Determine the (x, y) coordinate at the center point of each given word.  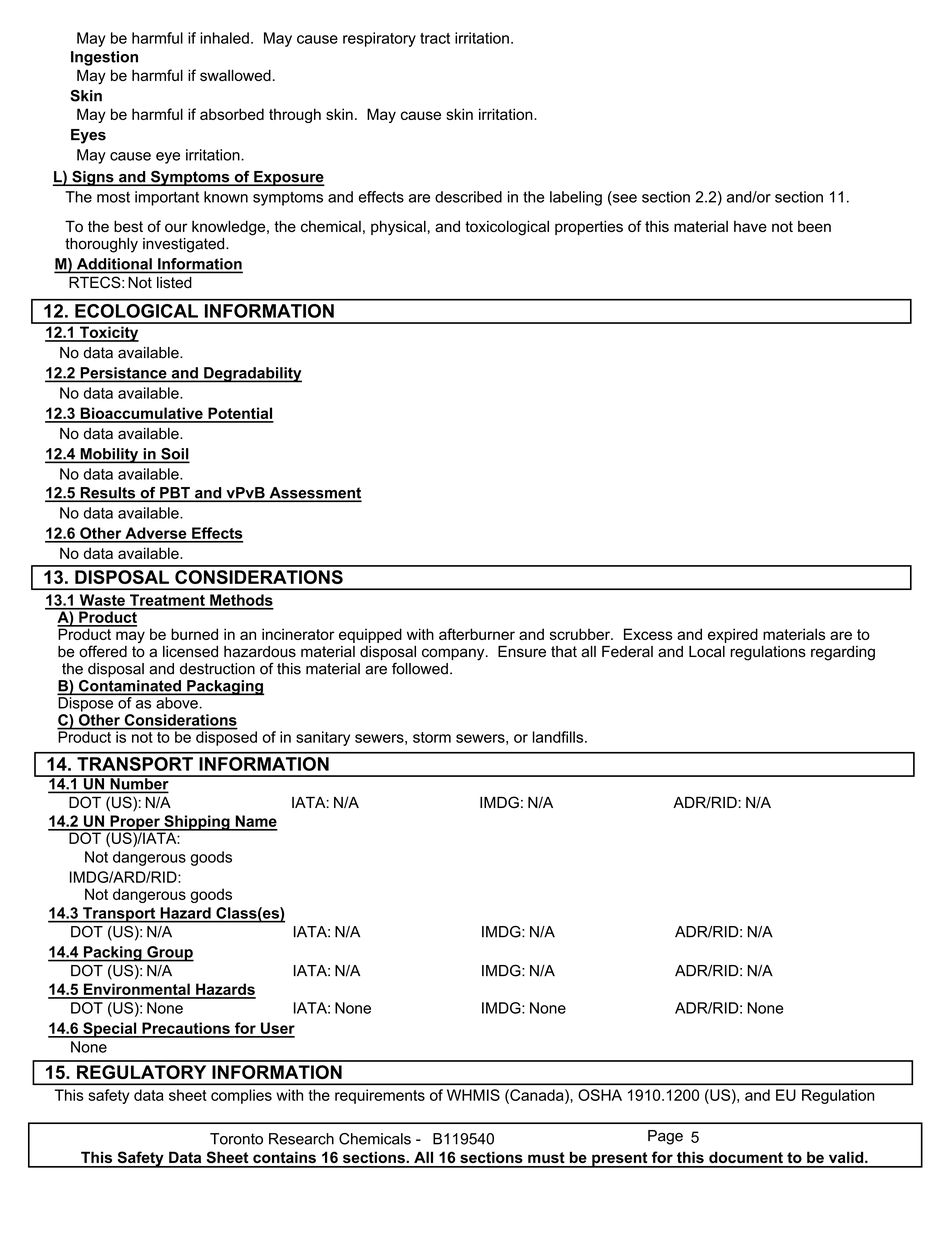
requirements (380, 1096)
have (750, 226)
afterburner (477, 634)
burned (194, 634)
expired (733, 635)
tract (435, 38)
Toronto (236, 1139)
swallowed (235, 75)
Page (665, 1137)
